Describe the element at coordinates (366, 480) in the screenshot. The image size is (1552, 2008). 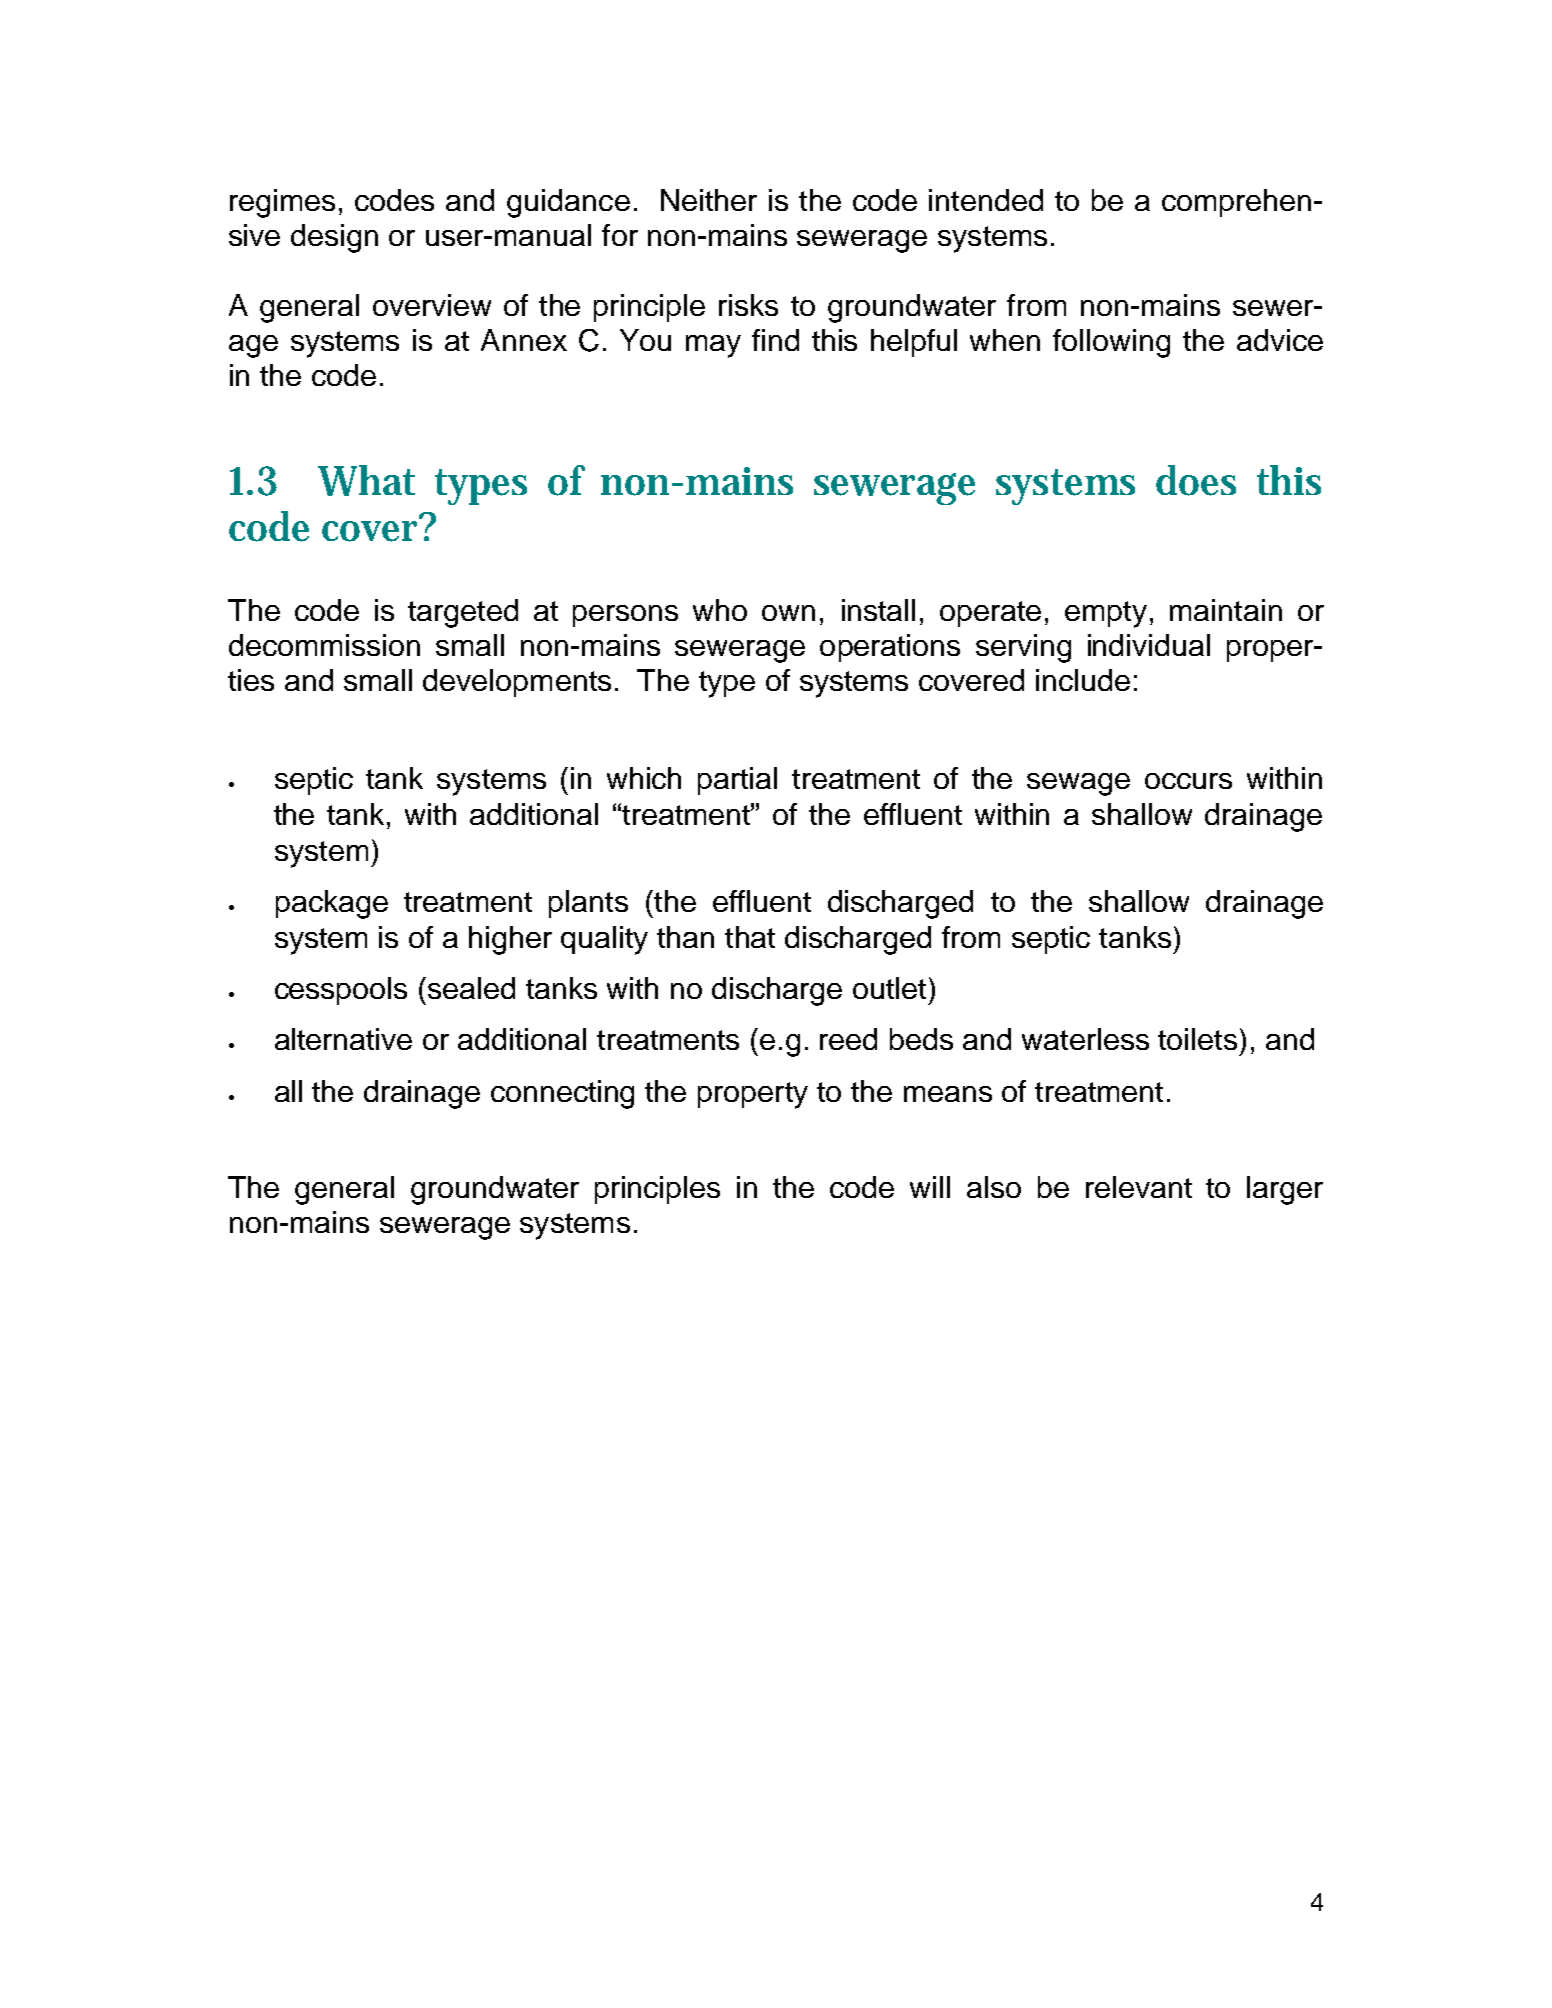
I see `What` at that location.
